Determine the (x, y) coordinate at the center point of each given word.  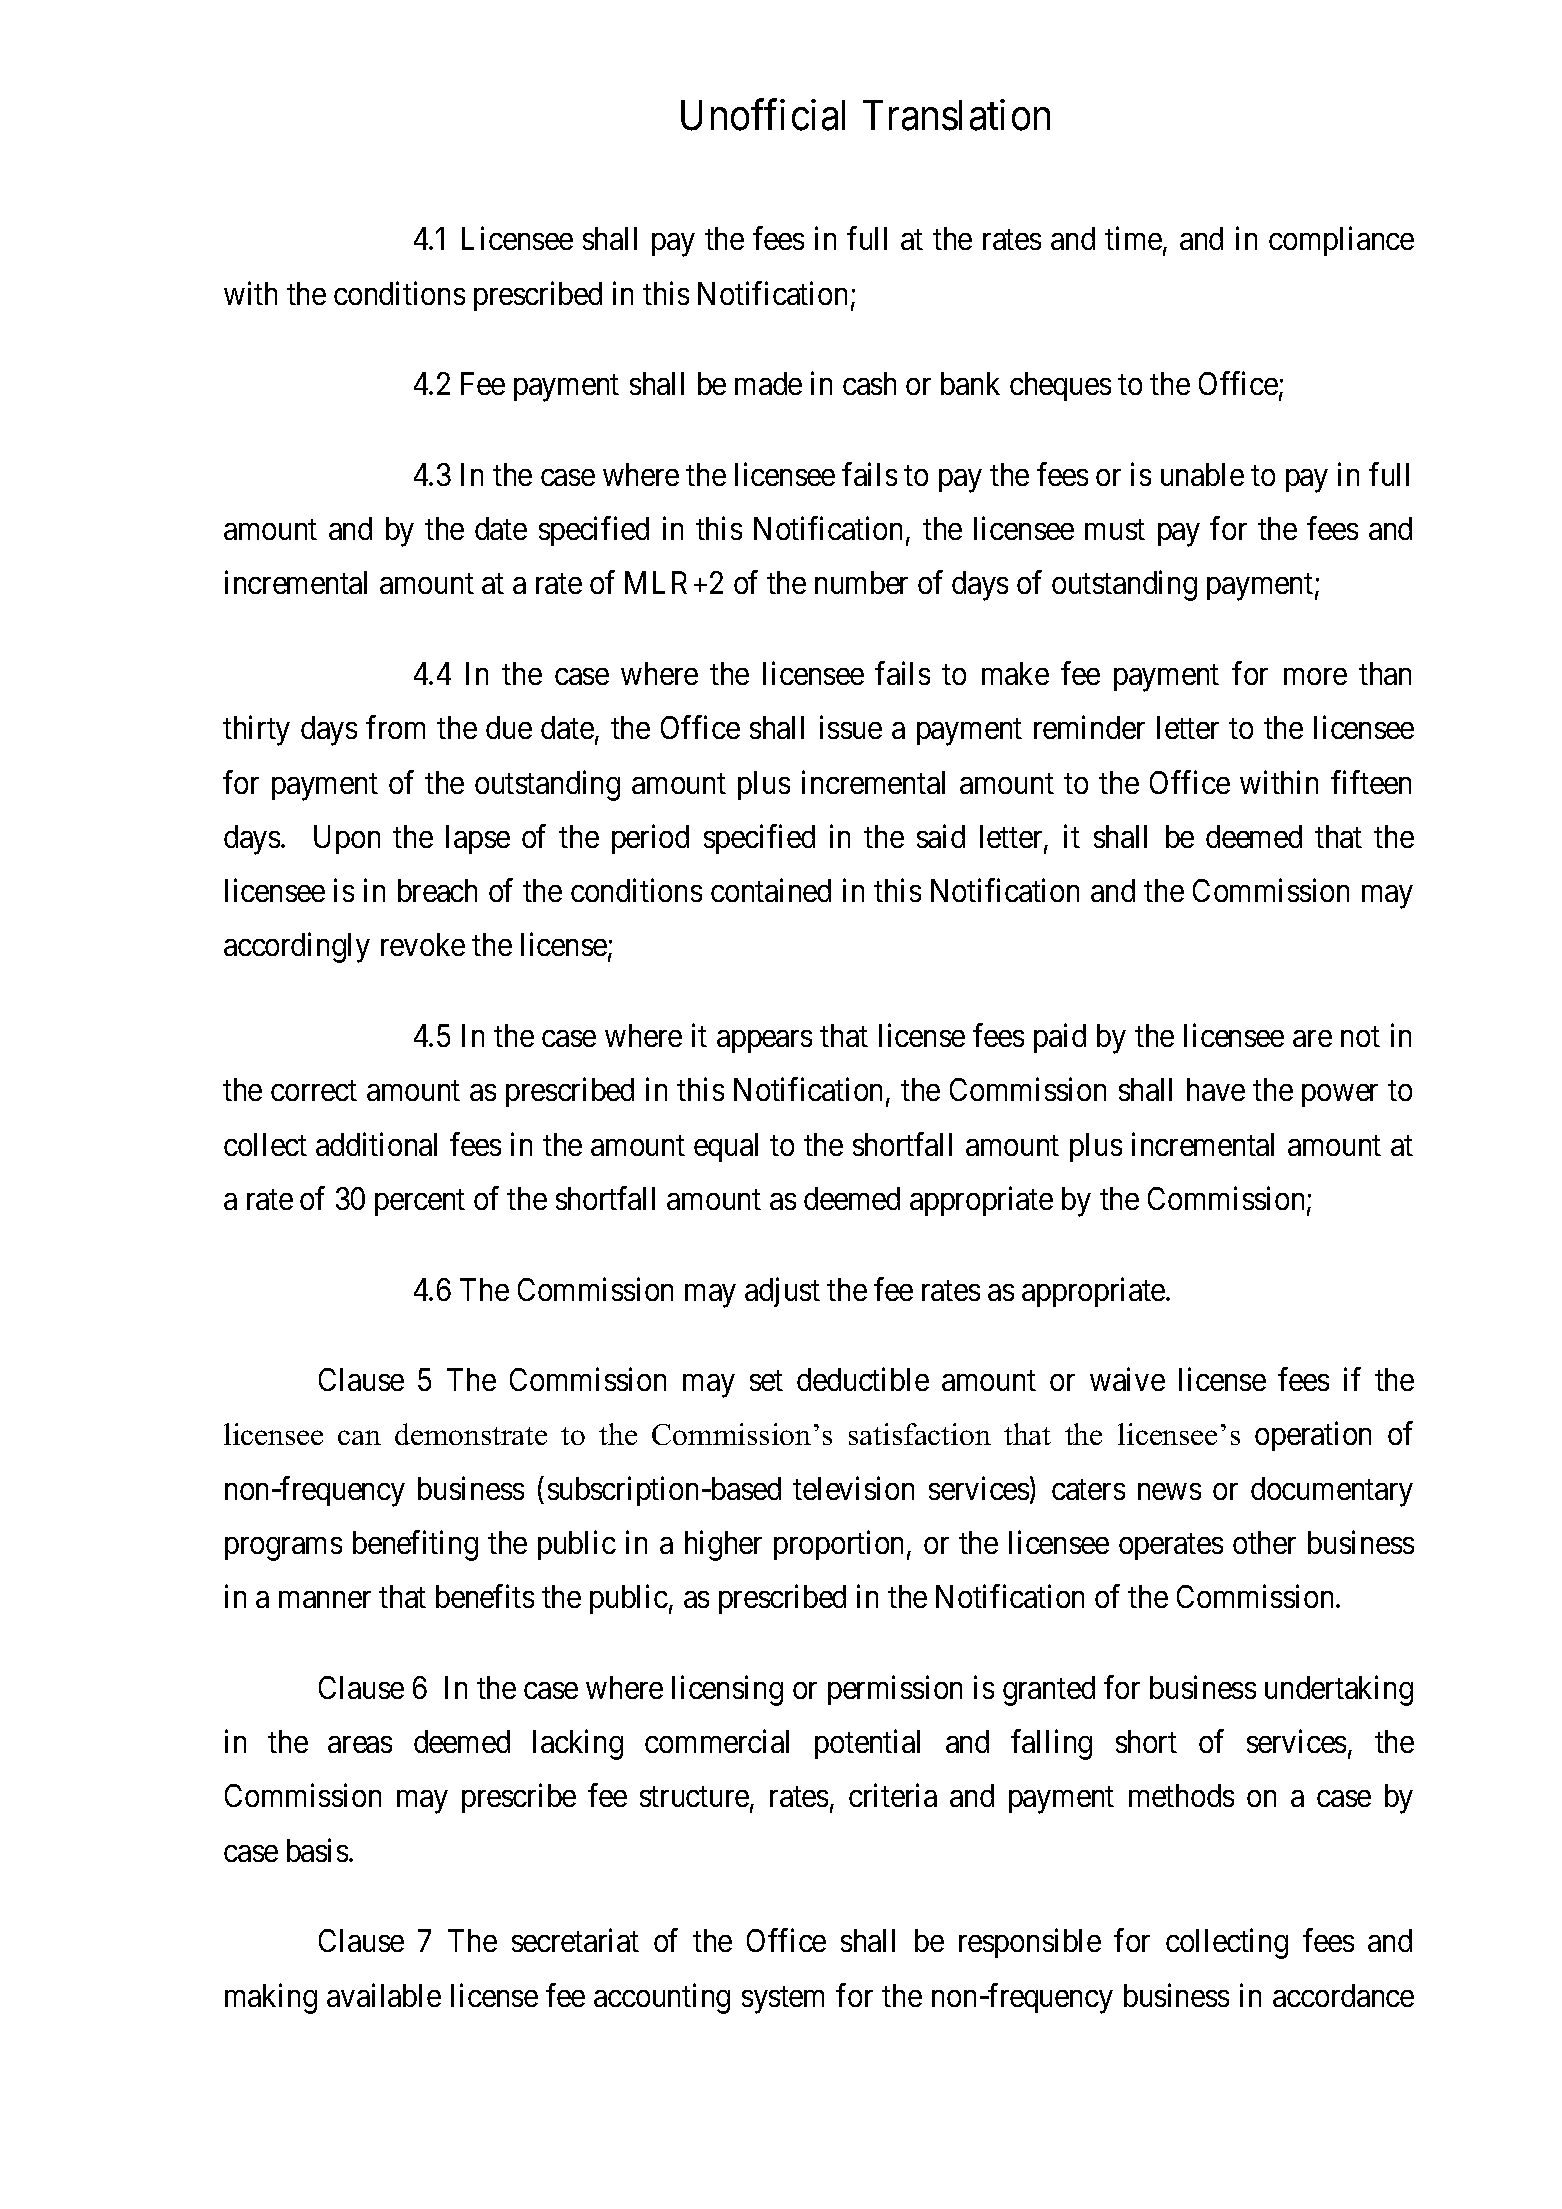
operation (1313, 1436)
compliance (1341, 241)
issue (851, 727)
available (384, 1995)
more (1315, 677)
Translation (956, 115)
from (395, 727)
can (359, 1437)
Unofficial (763, 115)
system (783, 2000)
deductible (863, 1379)
